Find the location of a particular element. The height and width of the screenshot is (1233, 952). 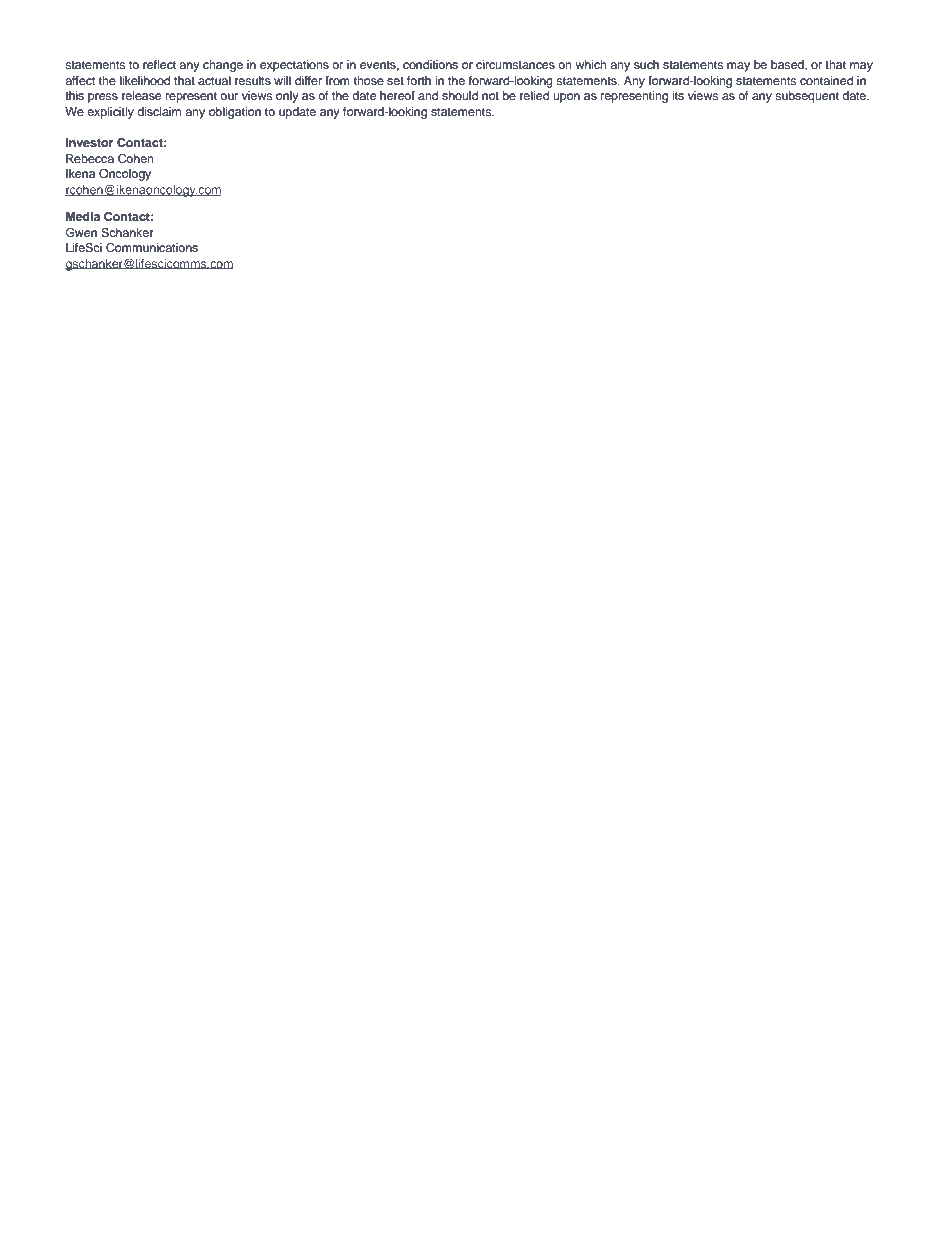

Communications is located at coordinates (152, 248).
